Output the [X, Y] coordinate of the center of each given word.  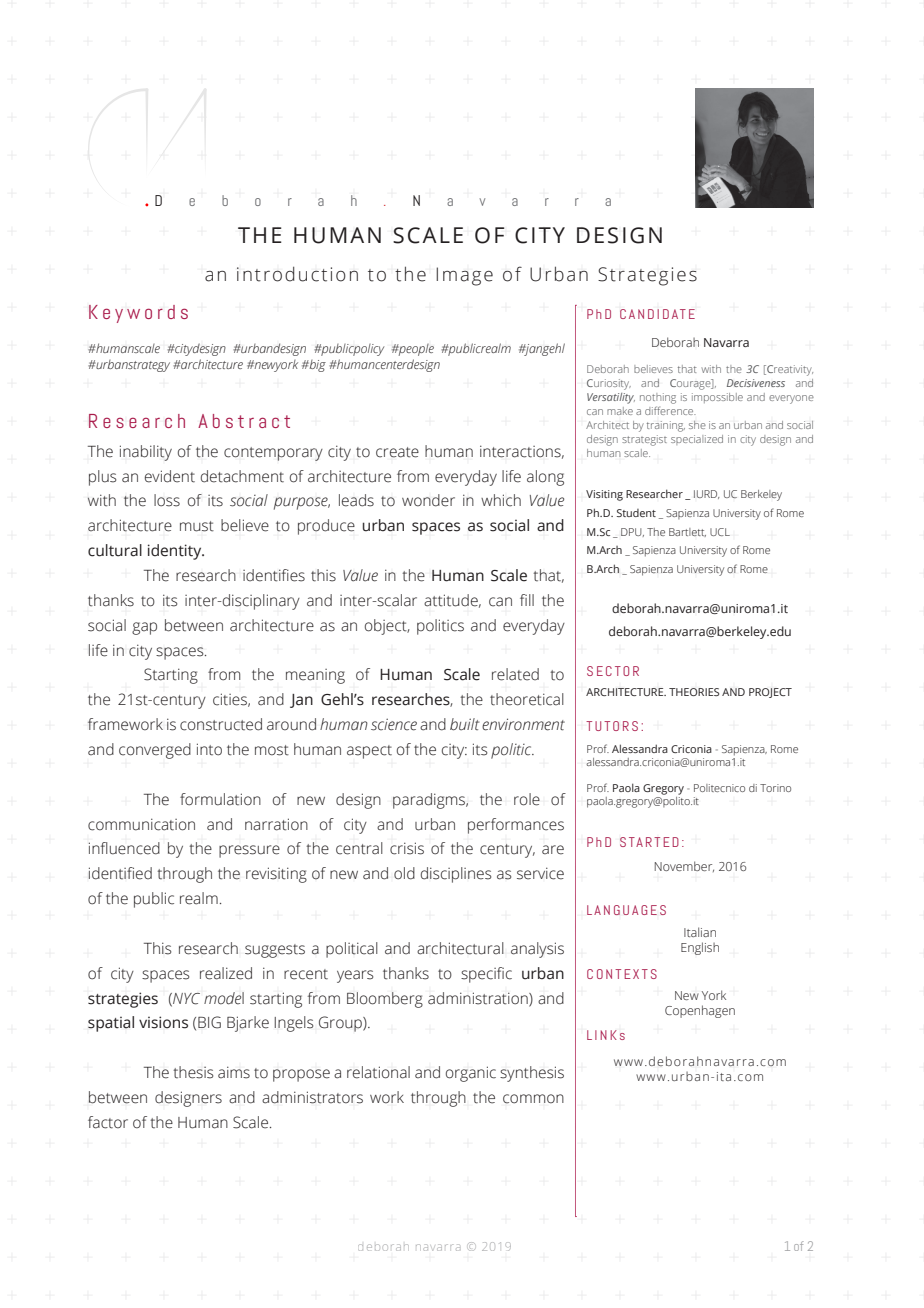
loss [167, 500]
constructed [221, 724]
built [464, 724]
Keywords [138, 314]
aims [234, 1072]
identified [120, 873]
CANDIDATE [657, 314]
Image [464, 276]
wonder [428, 500]
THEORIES [694, 692]
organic [471, 1074]
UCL [720, 532]
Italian [700, 932]
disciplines [456, 875]
